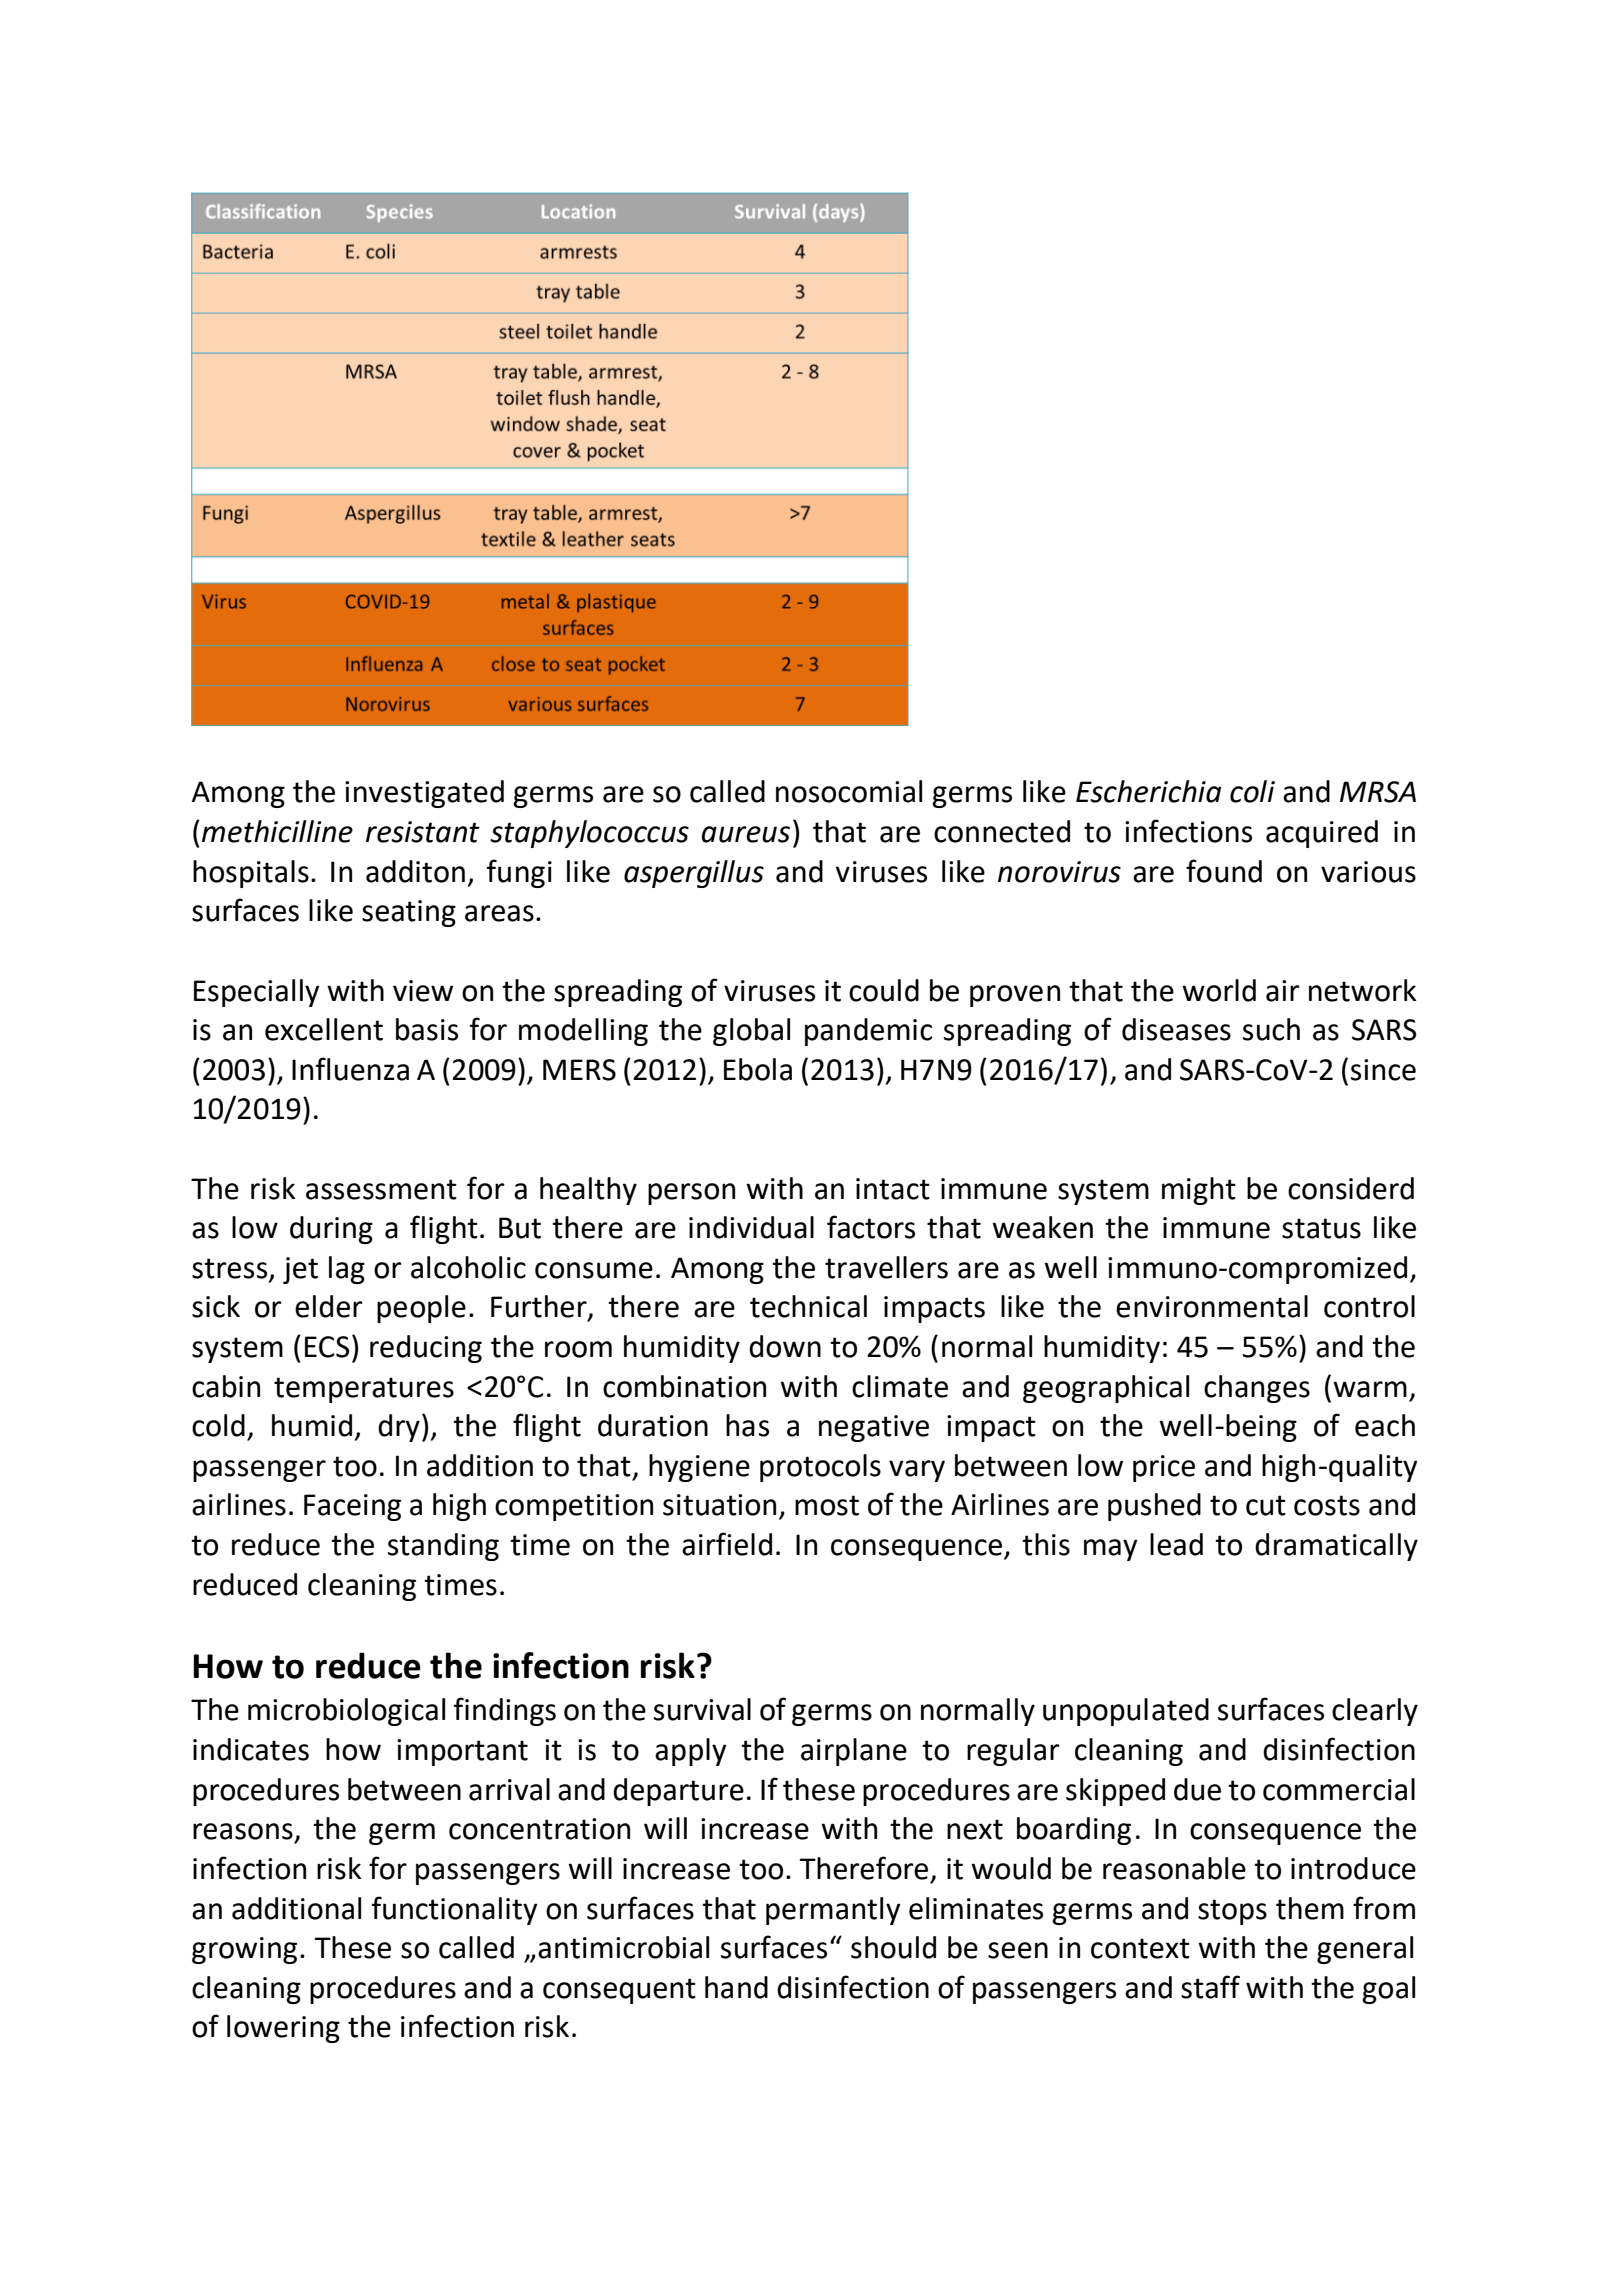 Image resolution: width=1609 pixels, height=2277 pixels. I want to click on has, so click(747, 1425).
